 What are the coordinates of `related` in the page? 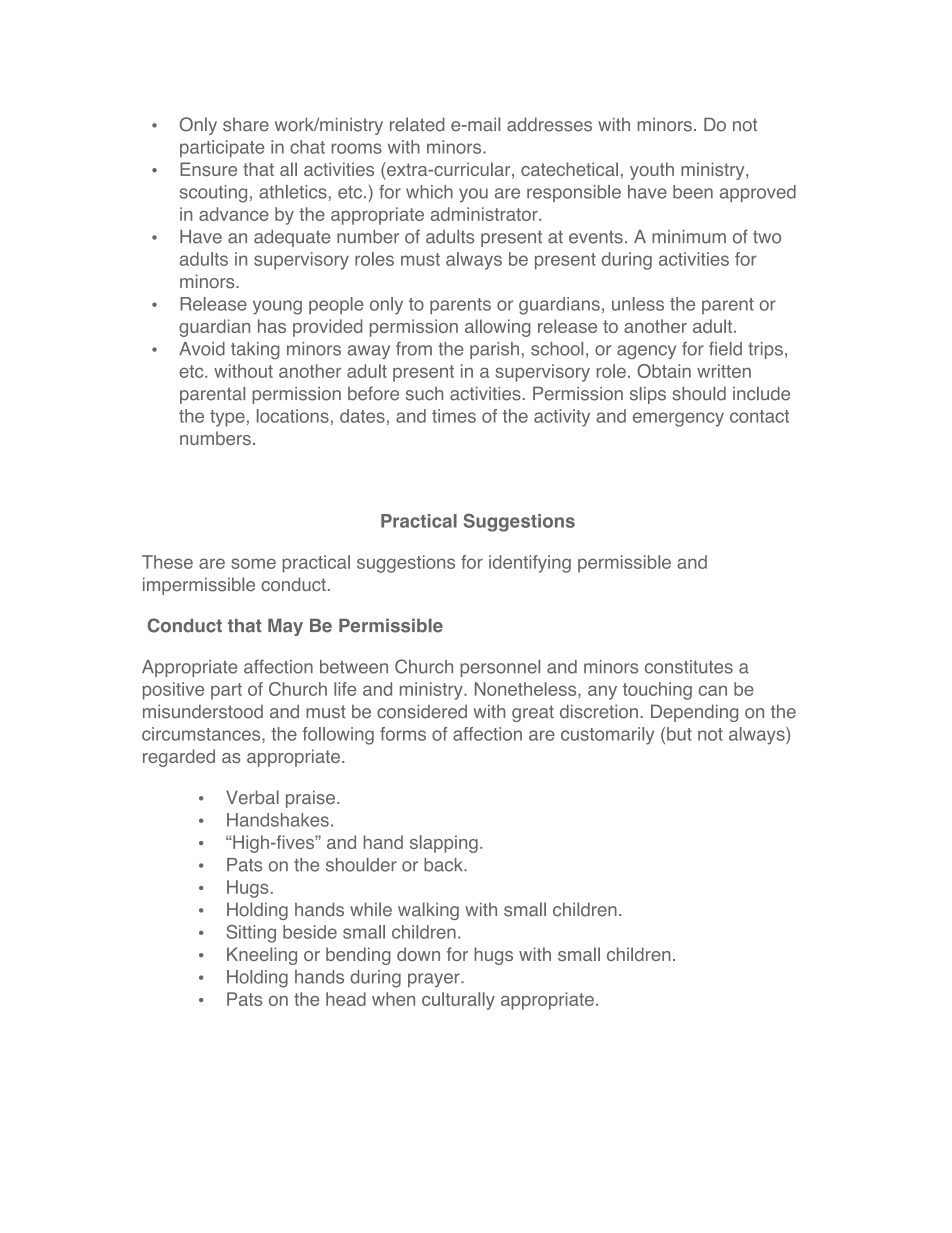 It's located at (417, 124).
